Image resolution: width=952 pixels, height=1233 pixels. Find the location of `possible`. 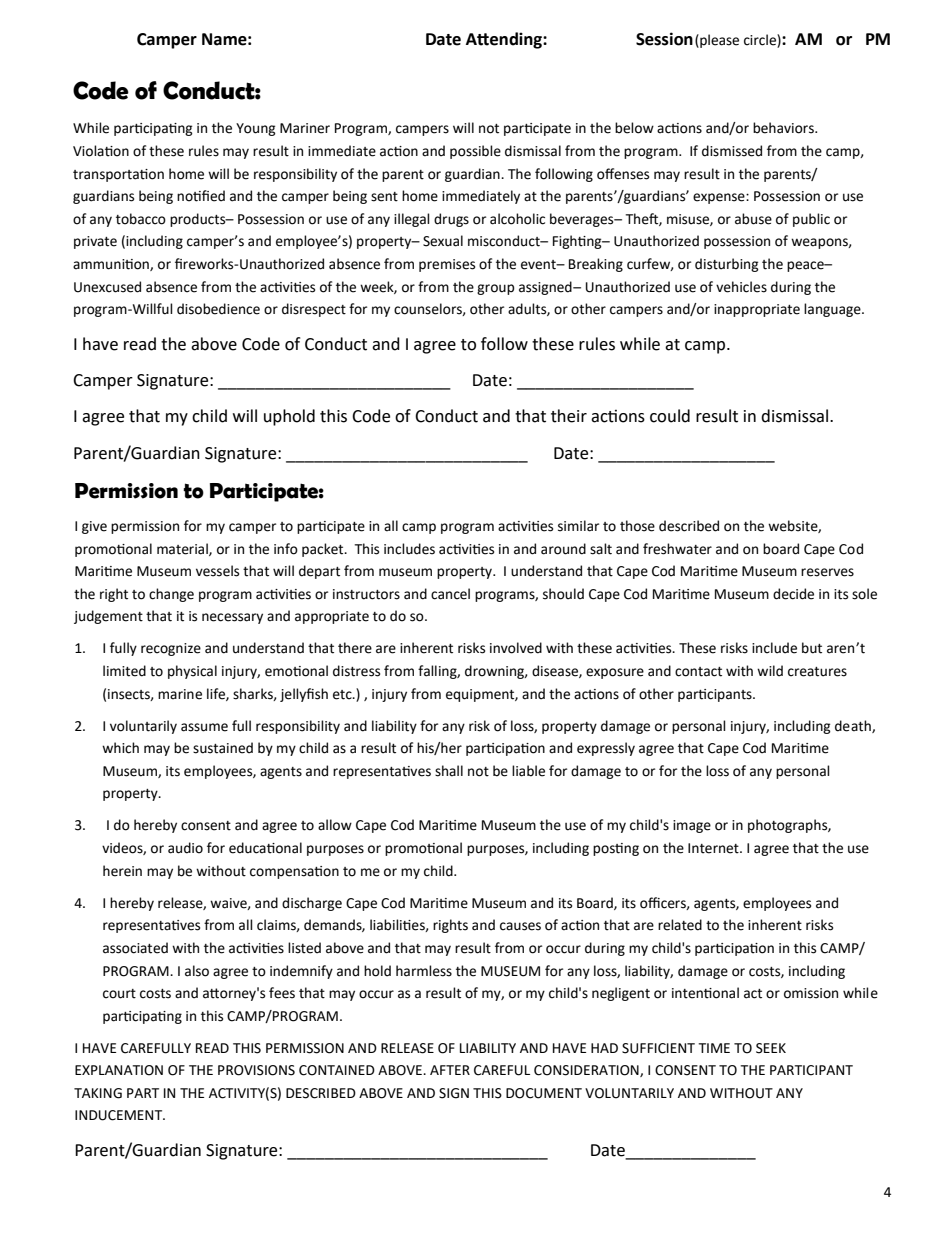

possible is located at coordinates (475, 152).
